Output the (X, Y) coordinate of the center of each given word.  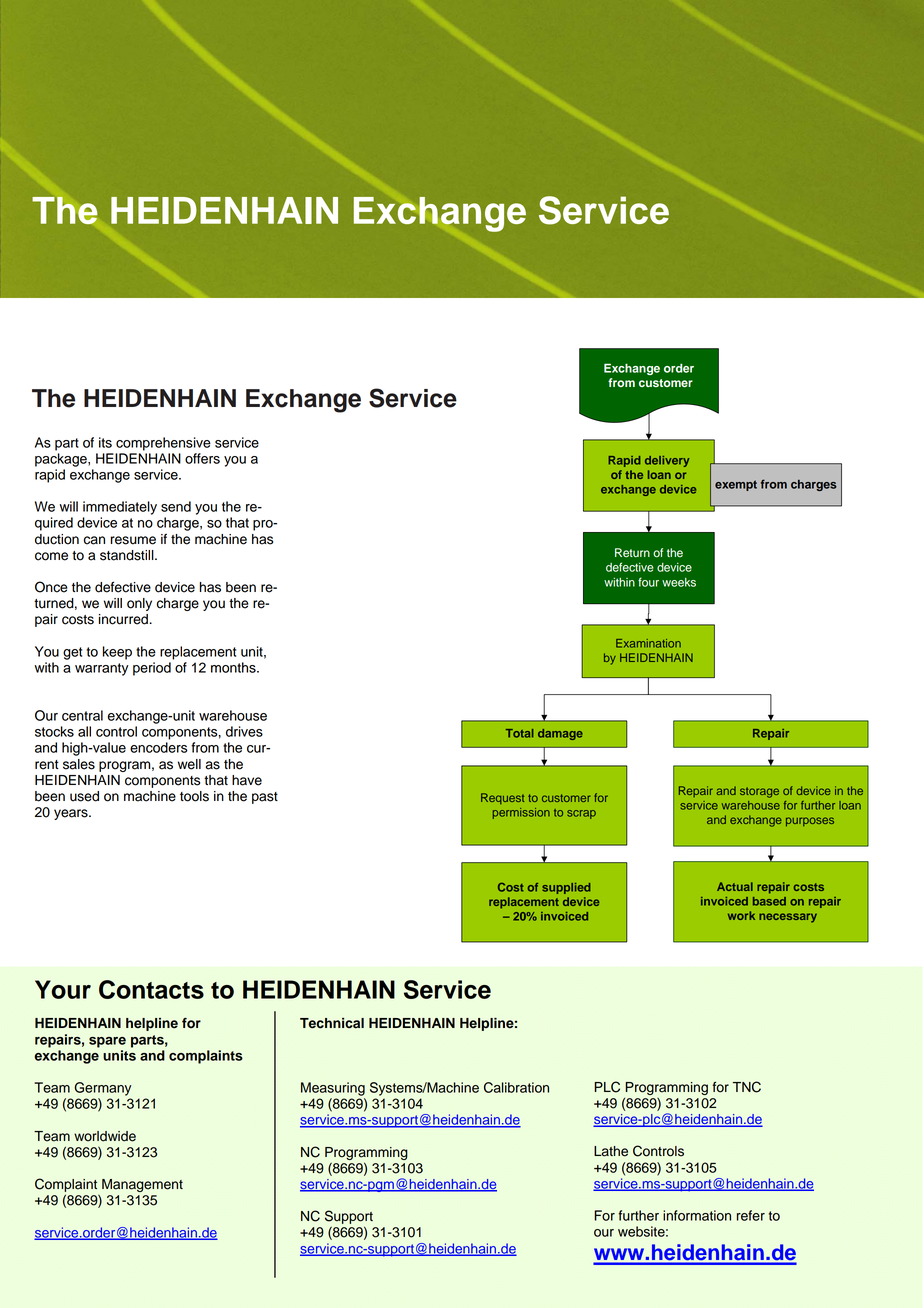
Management (142, 1185)
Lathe (611, 1151)
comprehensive (163, 444)
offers (202, 458)
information (697, 1215)
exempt (736, 485)
